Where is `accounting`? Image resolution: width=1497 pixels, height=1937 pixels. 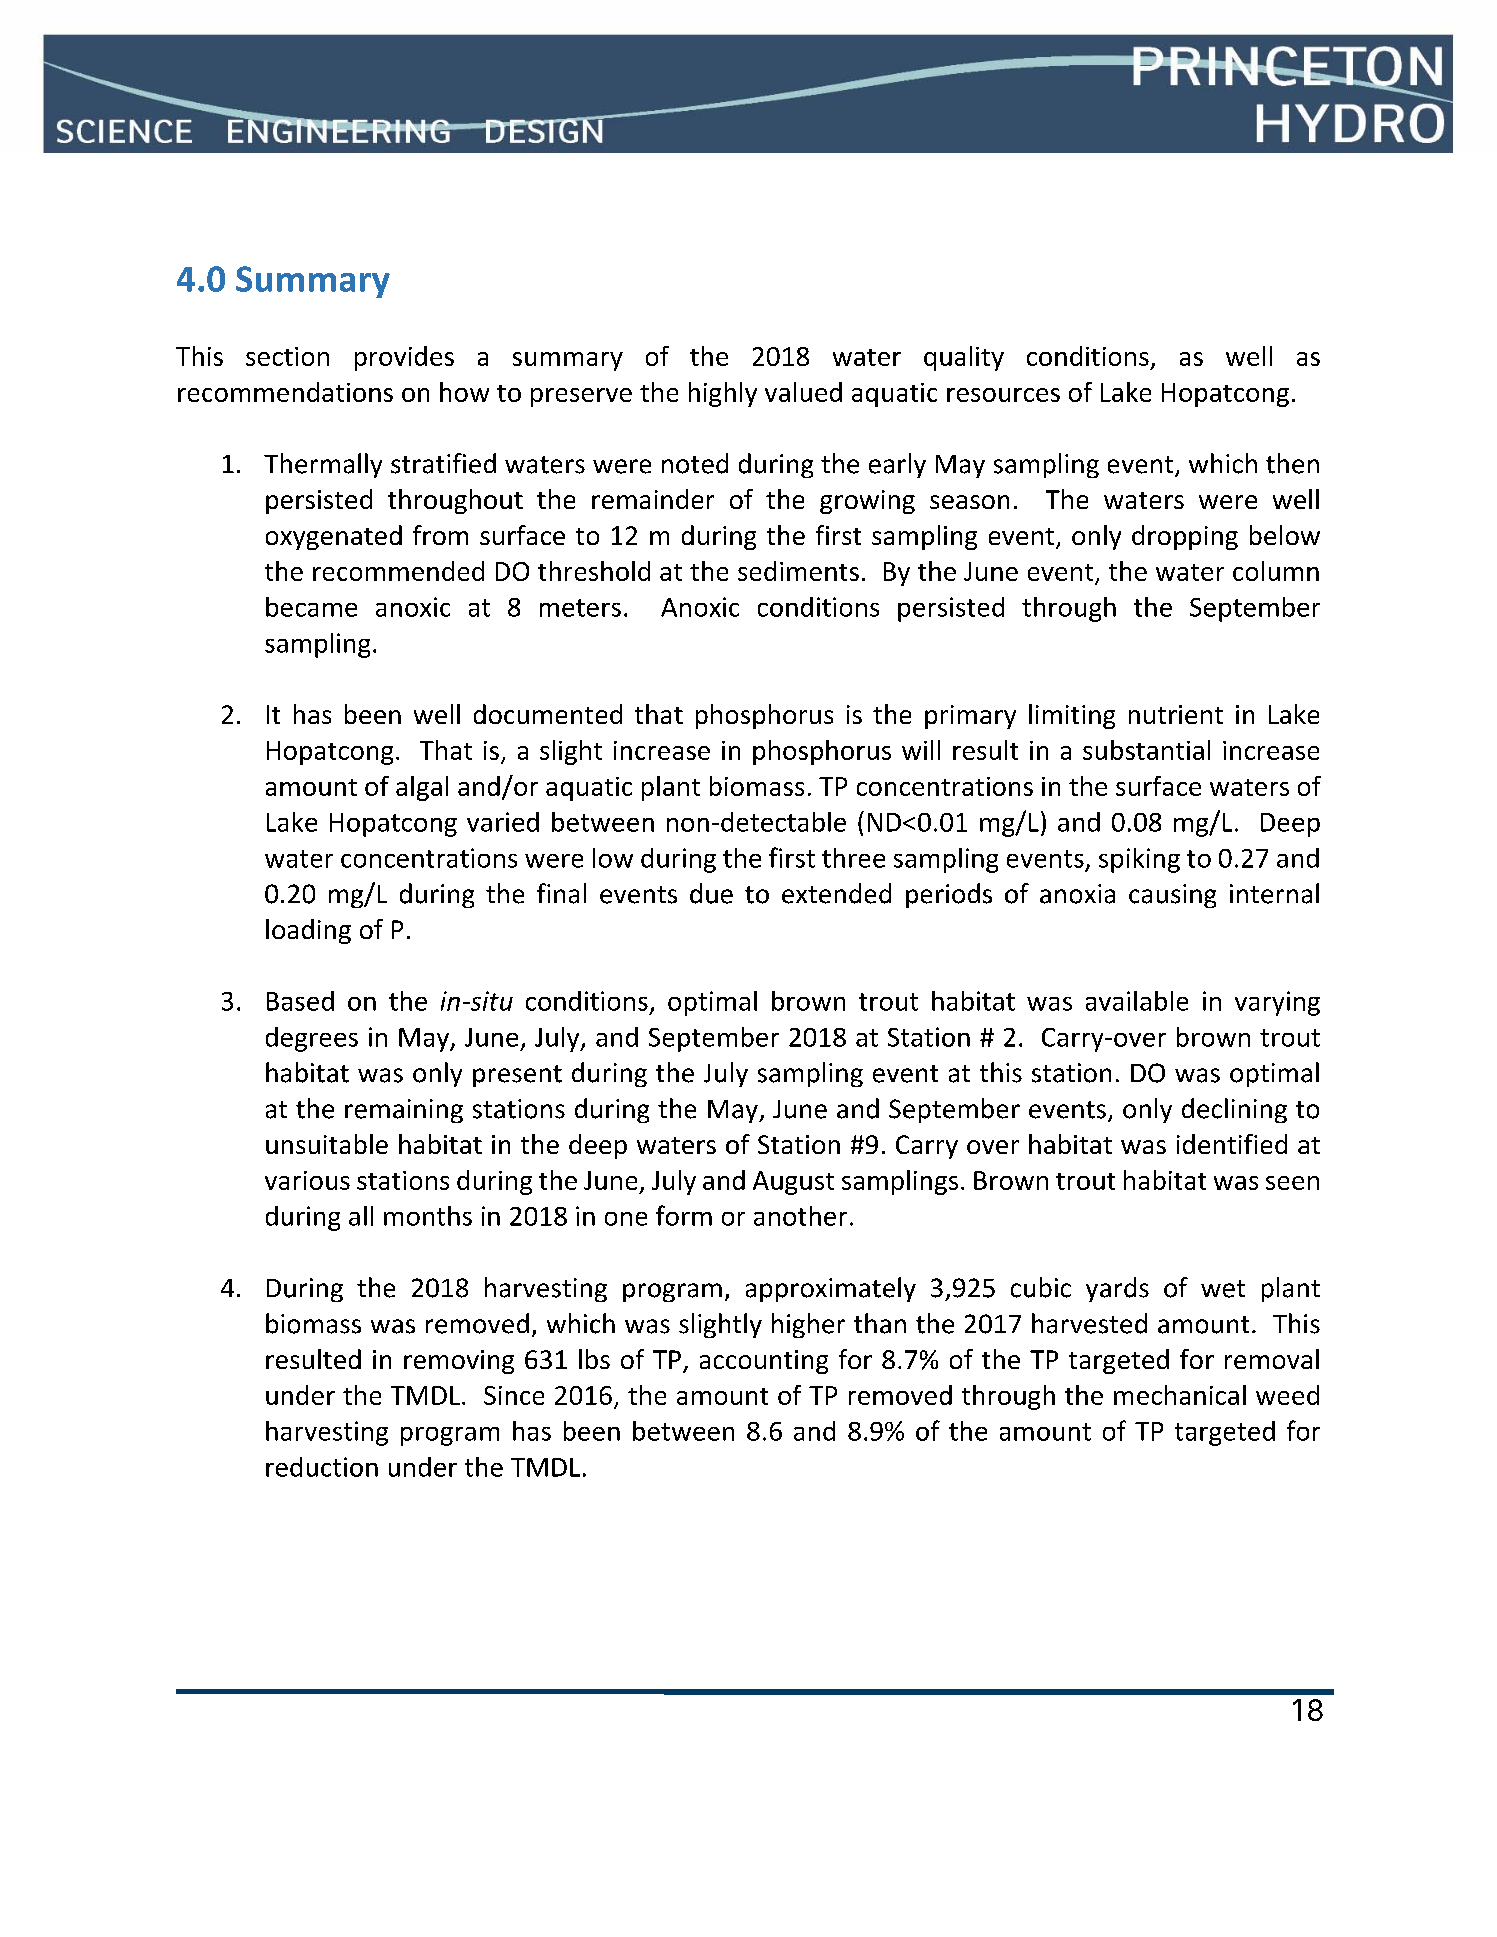 accounting is located at coordinates (764, 1362).
